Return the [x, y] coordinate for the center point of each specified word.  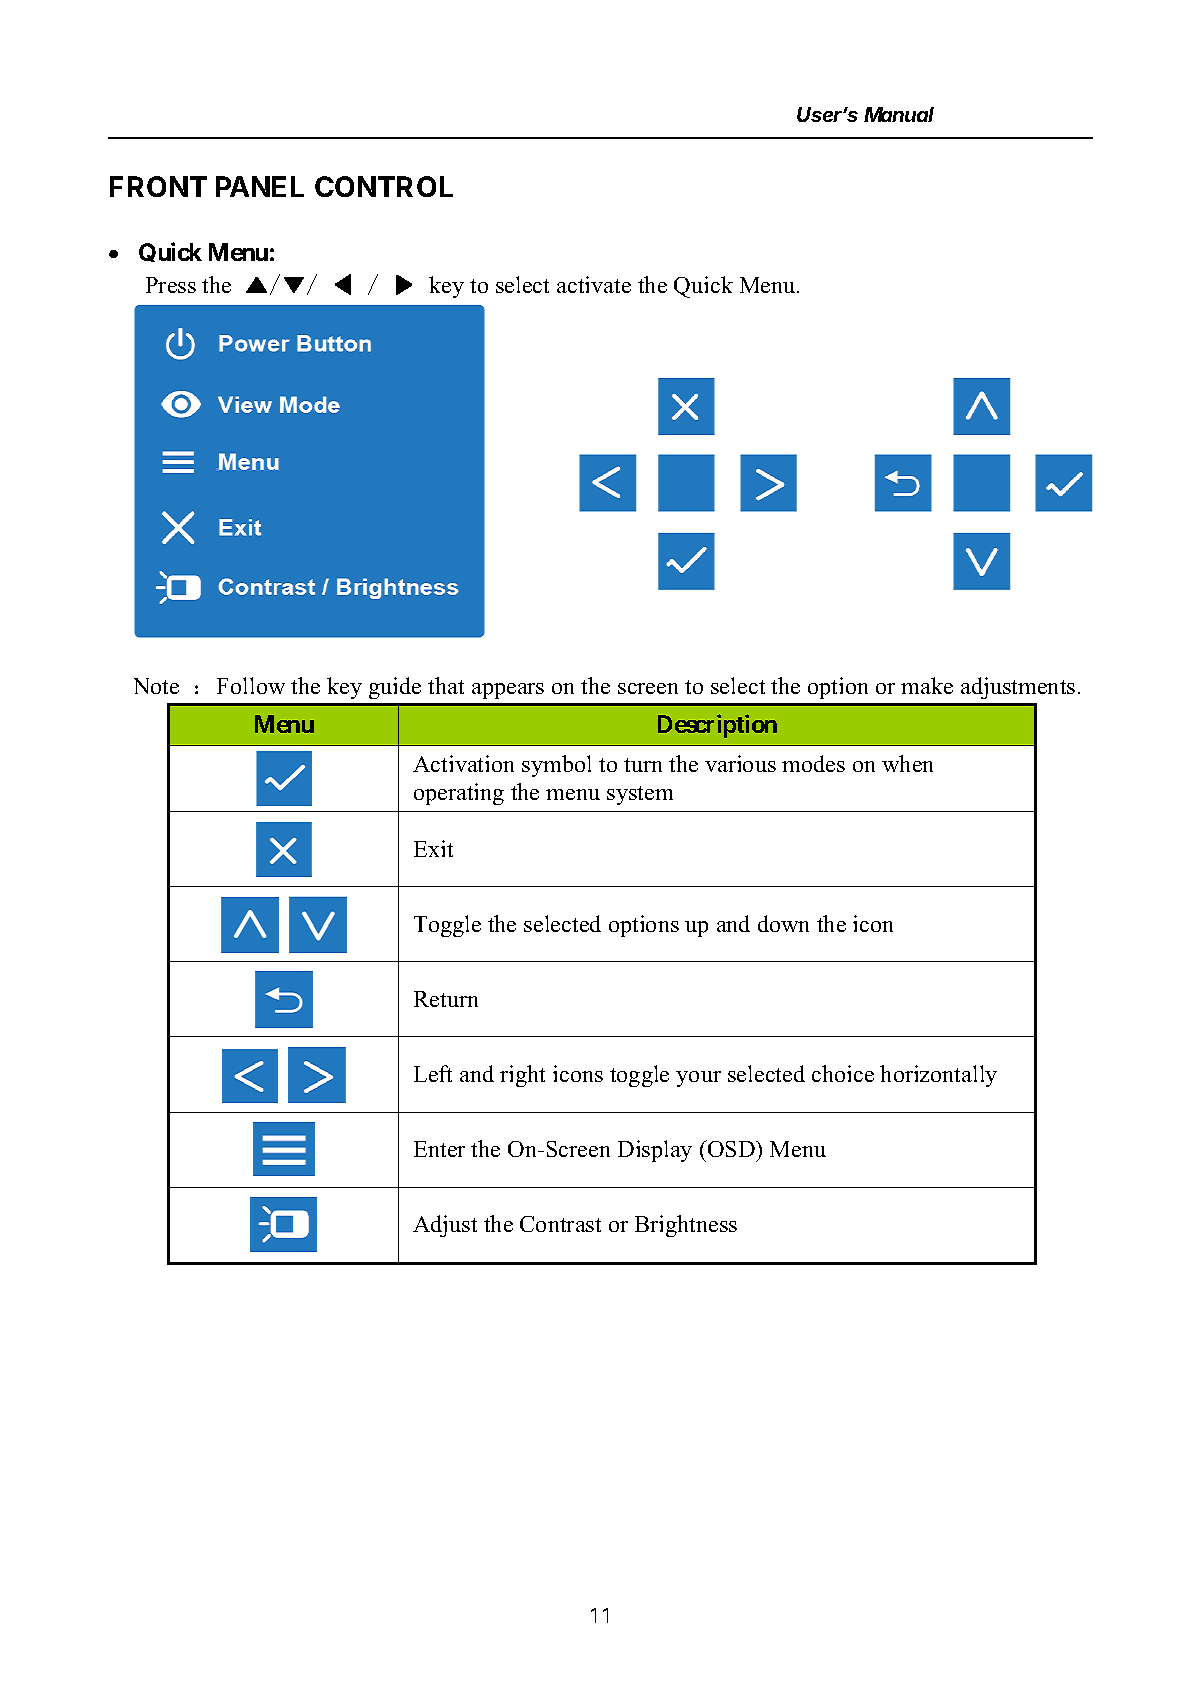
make [927, 685]
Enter [439, 1149]
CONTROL [384, 186]
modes [813, 763]
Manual [899, 114]
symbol [556, 766]
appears [508, 691]
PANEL [260, 186]
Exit [433, 848]
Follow [251, 685]
